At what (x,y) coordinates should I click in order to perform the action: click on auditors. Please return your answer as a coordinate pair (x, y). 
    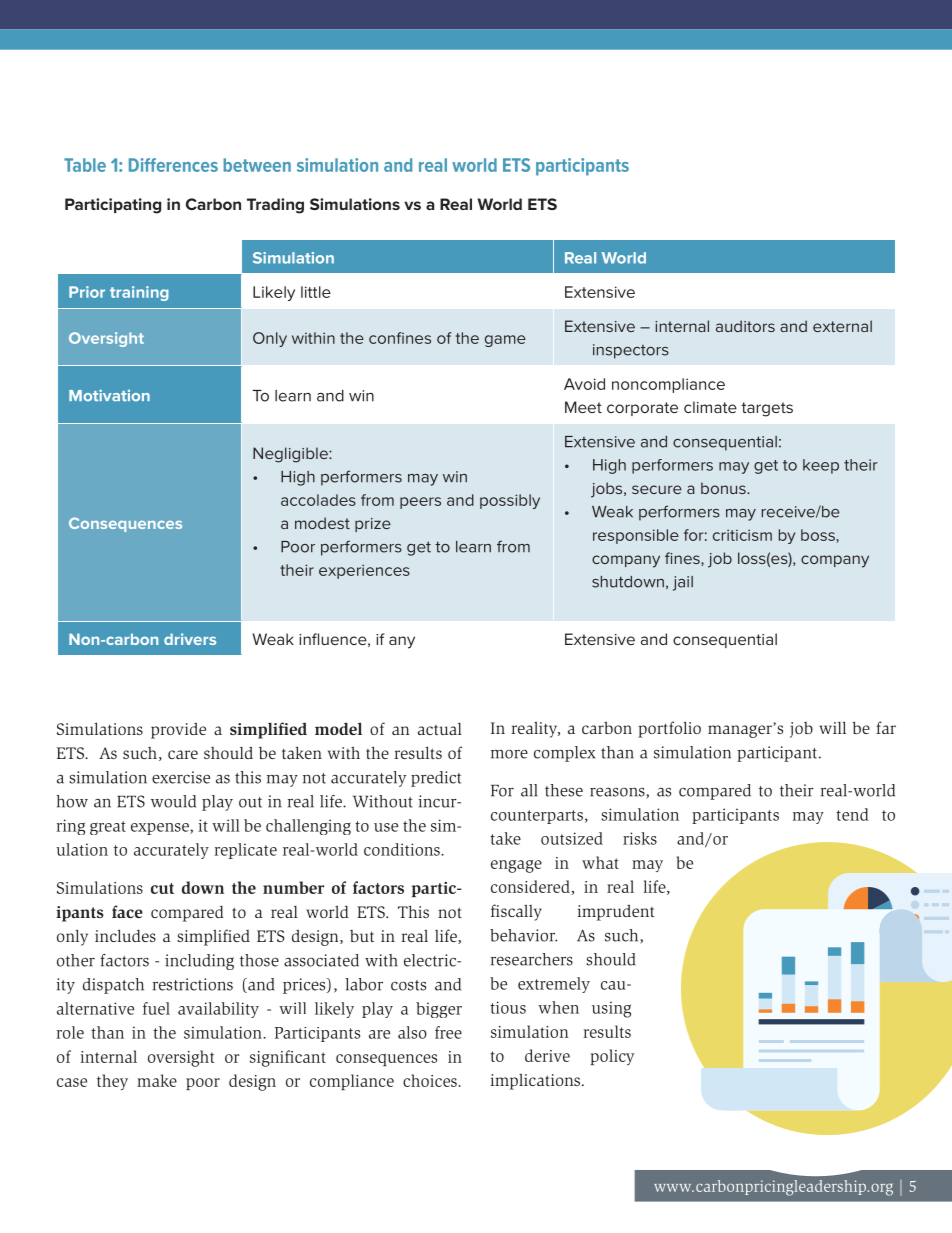
    Looking at the image, I should click on (745, 326).
